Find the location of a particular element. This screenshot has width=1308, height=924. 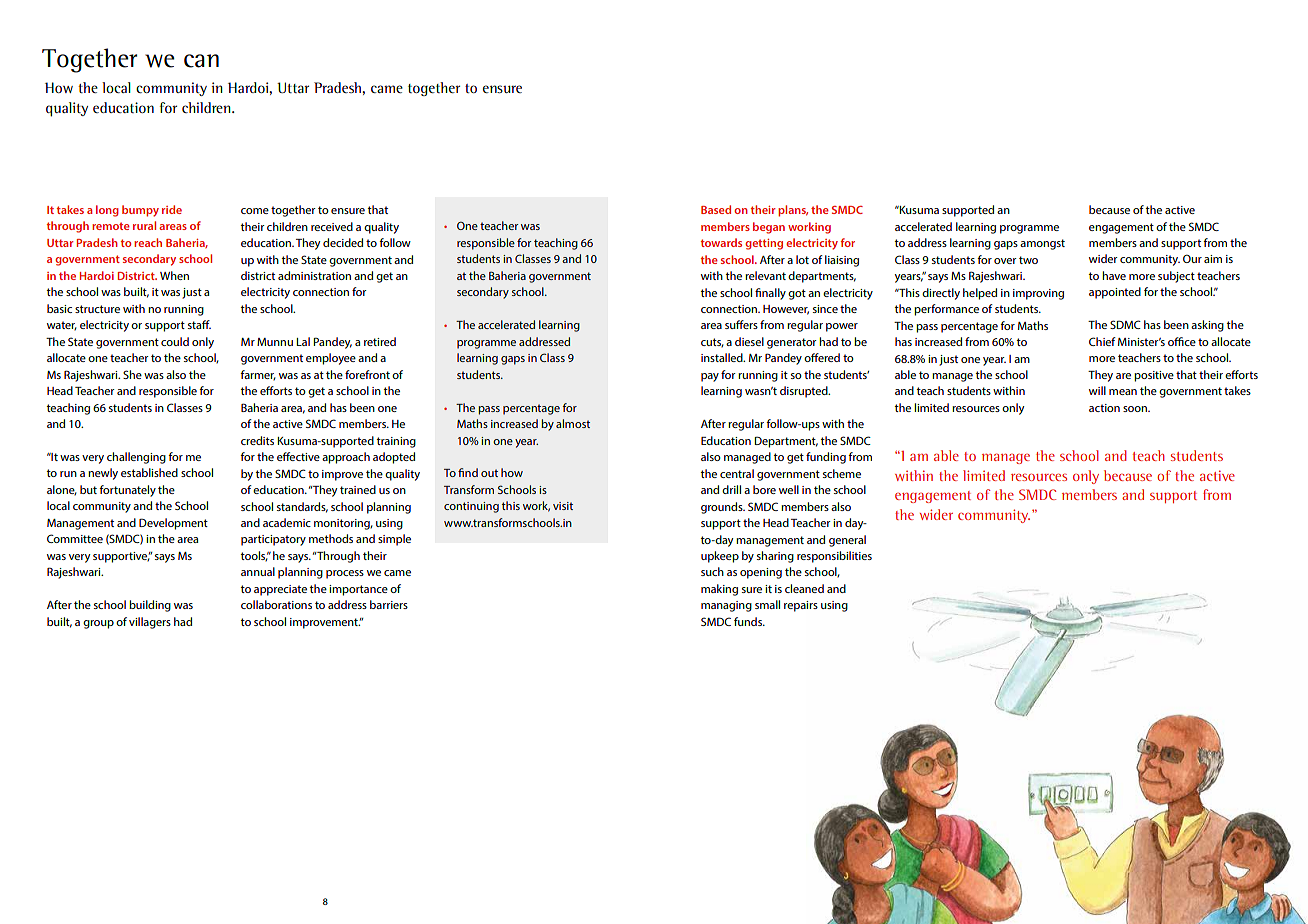

repairs is located at coordinates (801, 606).
